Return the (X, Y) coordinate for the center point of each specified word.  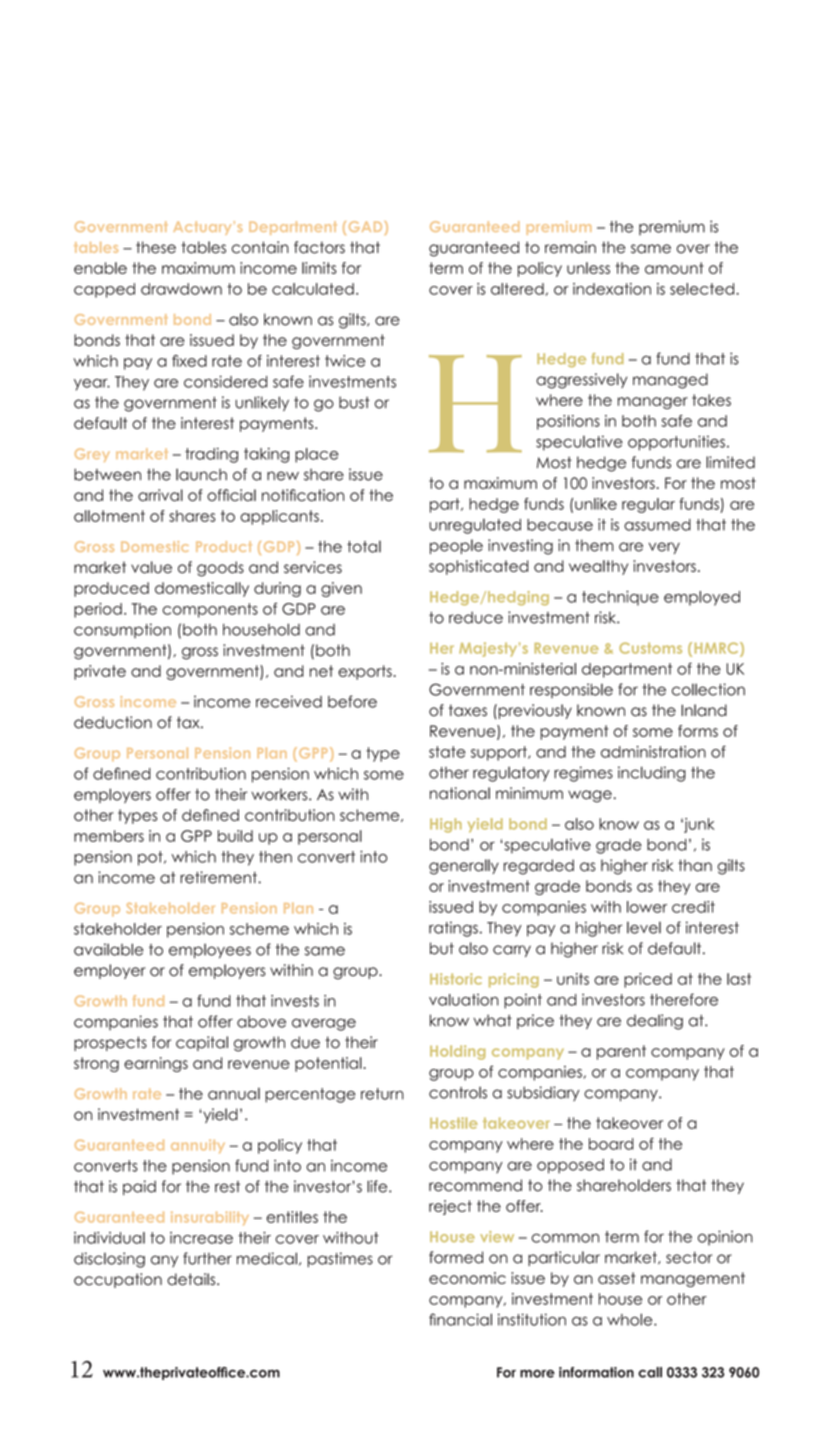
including (652, 774)
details (192, 1279)
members (109, 836)
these (156, 247)
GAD (367, 226)
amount (674, 268)
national (460, 793)
